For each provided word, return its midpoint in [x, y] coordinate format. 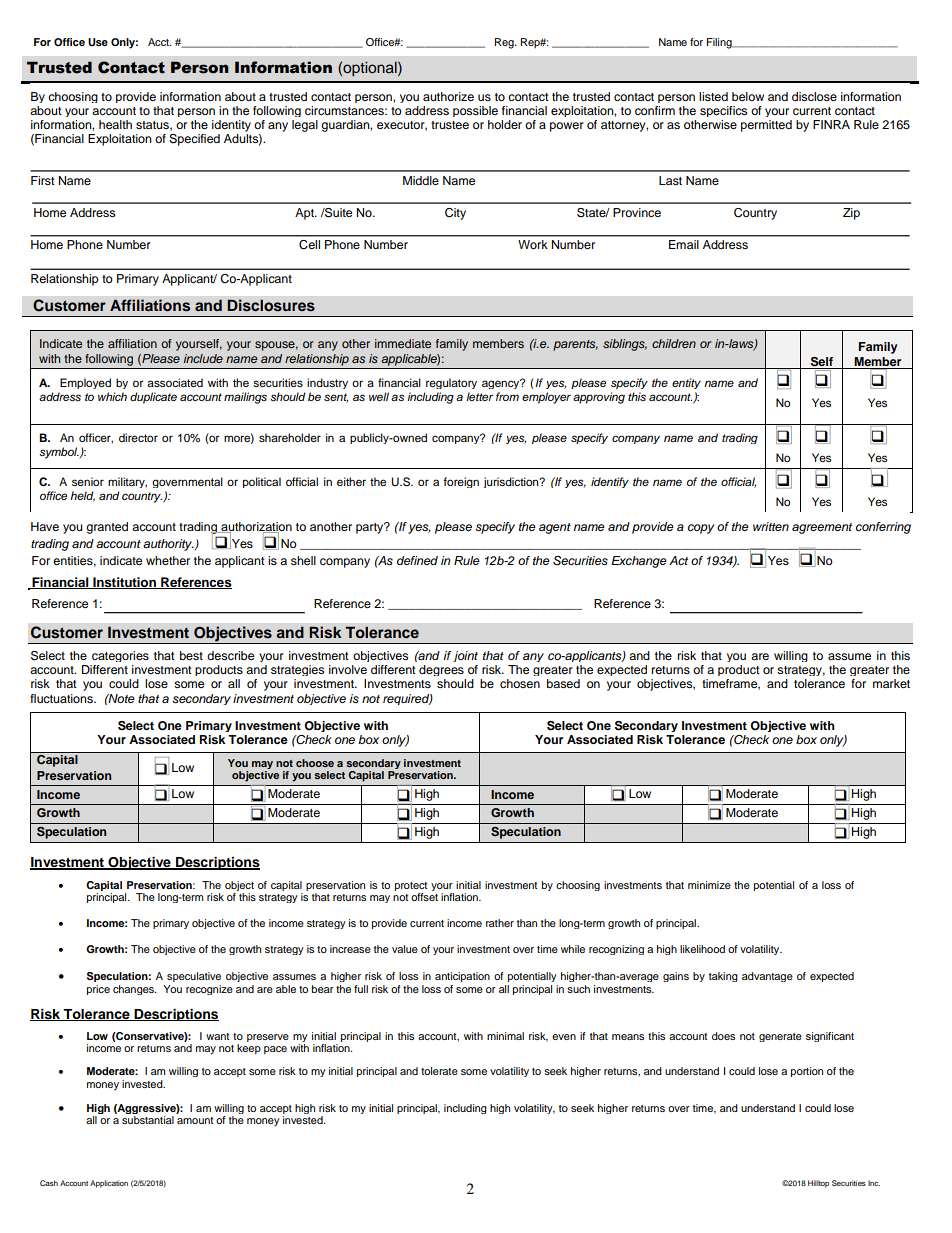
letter [479, 396]
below [748, 96]
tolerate [439, 1071]
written [771, 526]
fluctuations [62, 698]
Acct [159, 42]
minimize [709, 885]
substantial [148, 1120]
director [138, 437]
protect [411, 886]
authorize [448, 96]
